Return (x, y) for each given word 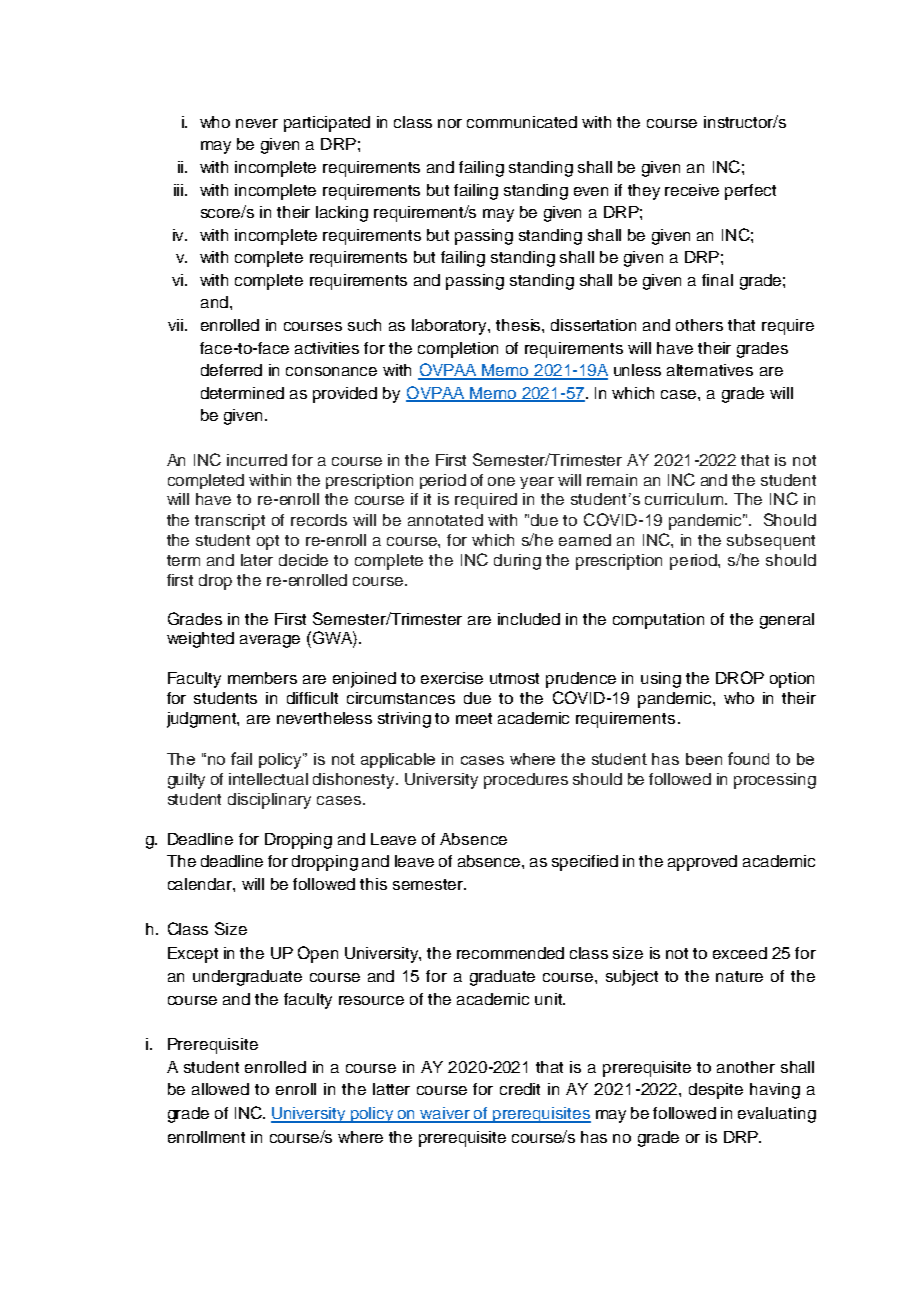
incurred (257, 460)
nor (450, 123)
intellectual (268, 779)
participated (327, 124)
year (537, 483)
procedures (526, 781)
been (704, 759)
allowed (220, 1089)
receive (692, 190)
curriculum (684, 499)
